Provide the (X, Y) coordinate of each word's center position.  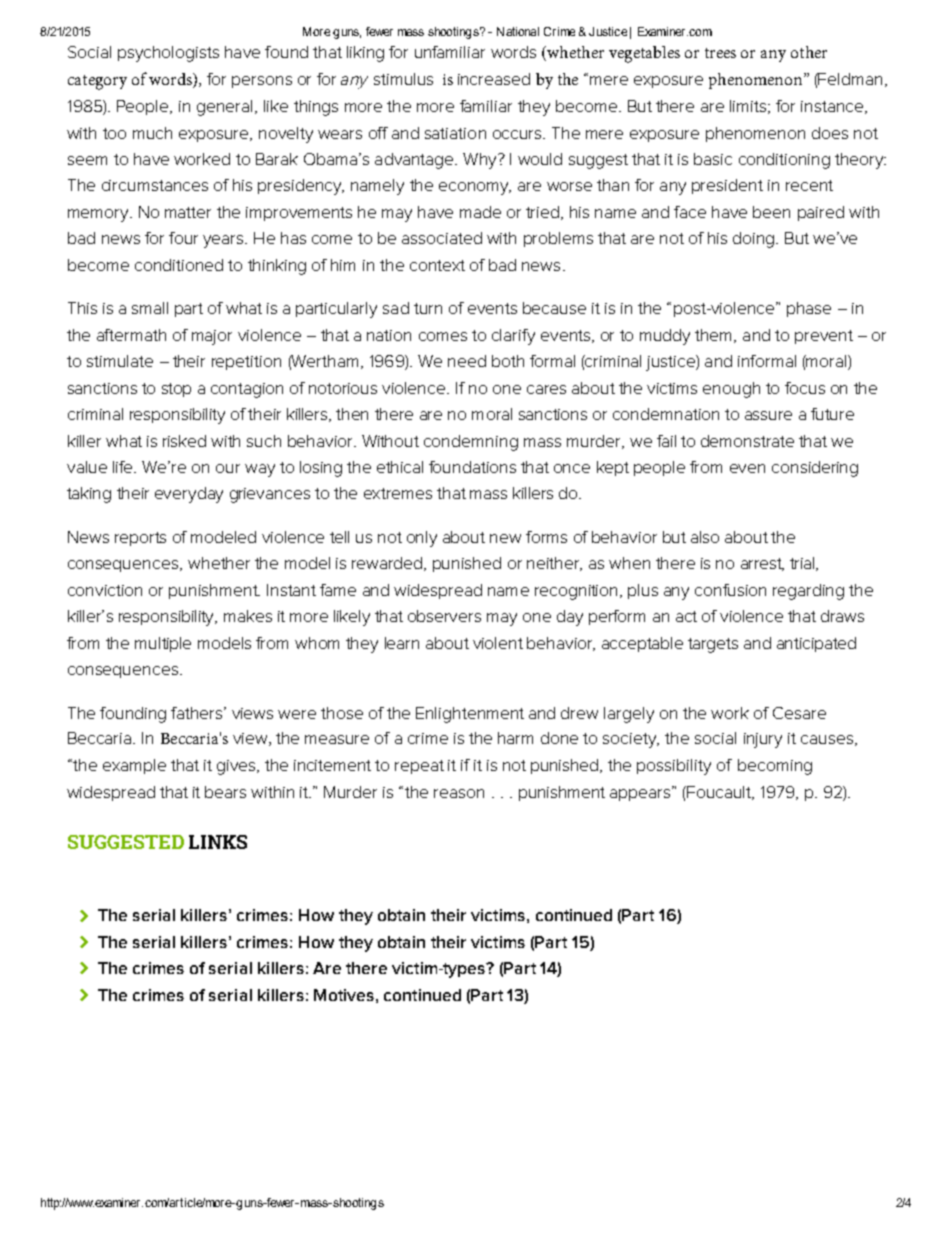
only (422, 539)
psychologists (168, 54)
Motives (344, 995)
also (705, 537)
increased (494, 79)
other (809, 52)
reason (459, 793)
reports (140, 539)
